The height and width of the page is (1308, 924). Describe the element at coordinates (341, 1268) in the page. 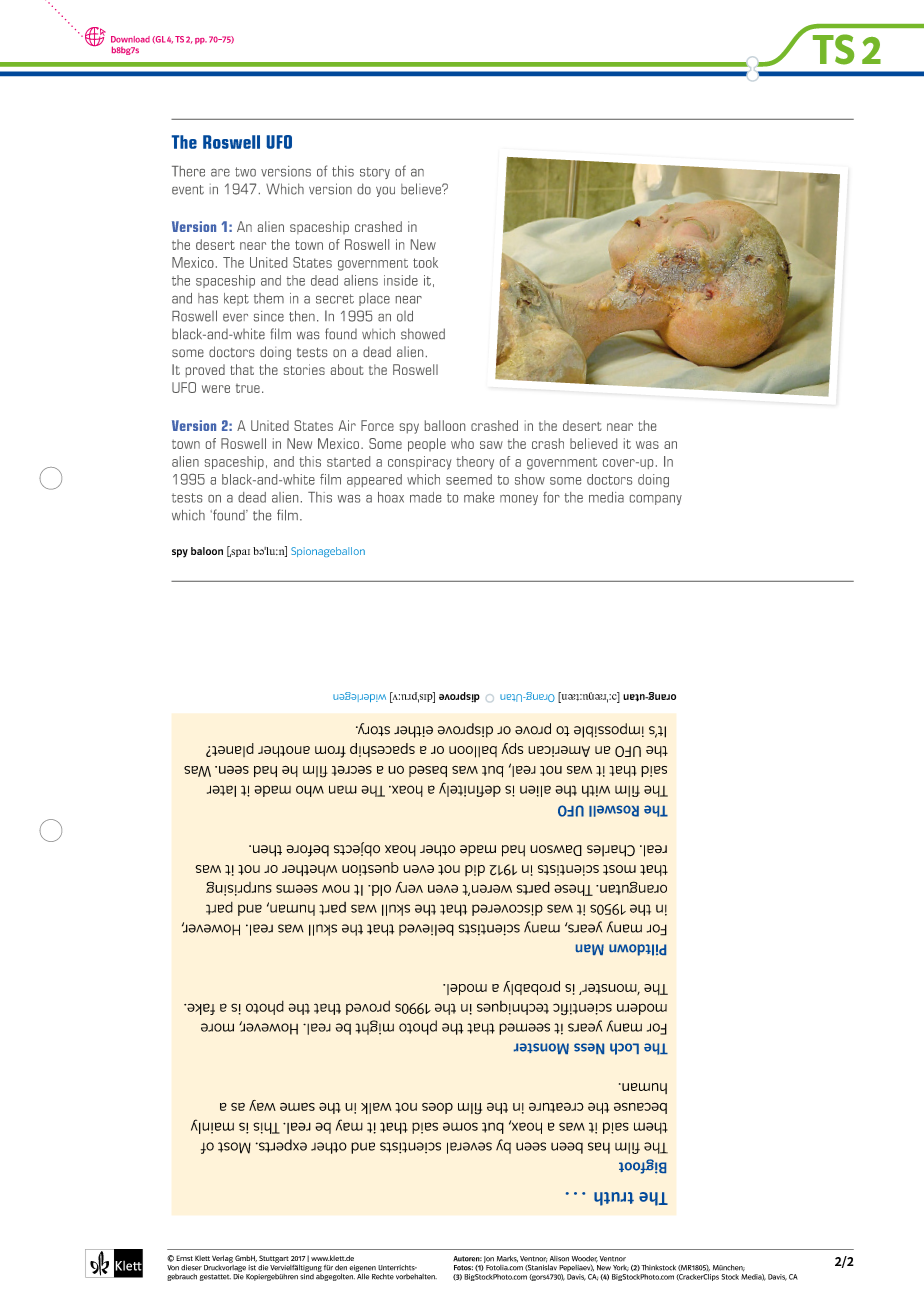

I see `den` at that location.
